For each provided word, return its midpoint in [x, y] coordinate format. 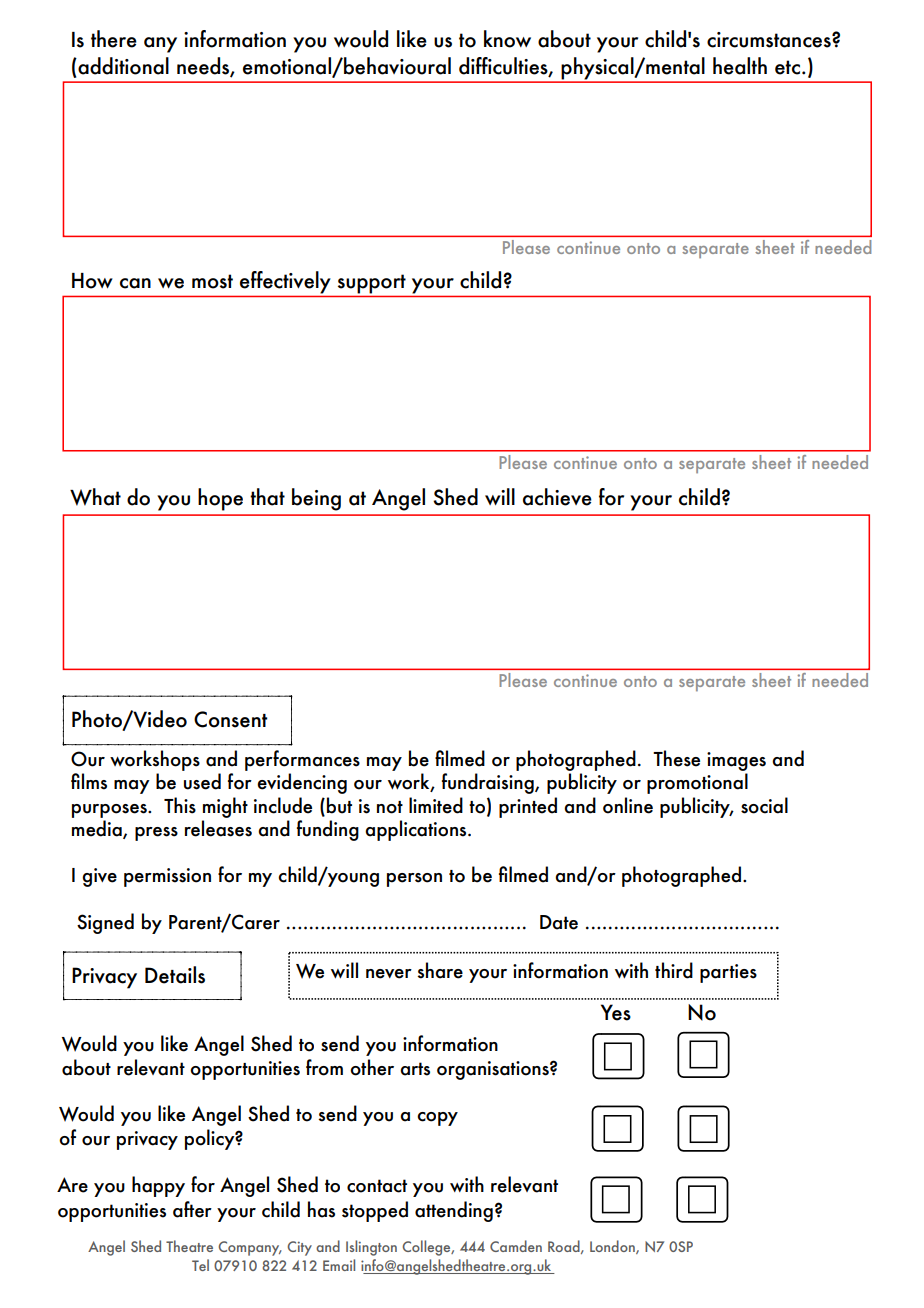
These [676, 758]
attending [454, 1211]
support [372, 284]
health [740, 66]
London [613, 1247]
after [192, 1209]
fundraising [489, 783]
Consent [230, 719]
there [114, 39]
